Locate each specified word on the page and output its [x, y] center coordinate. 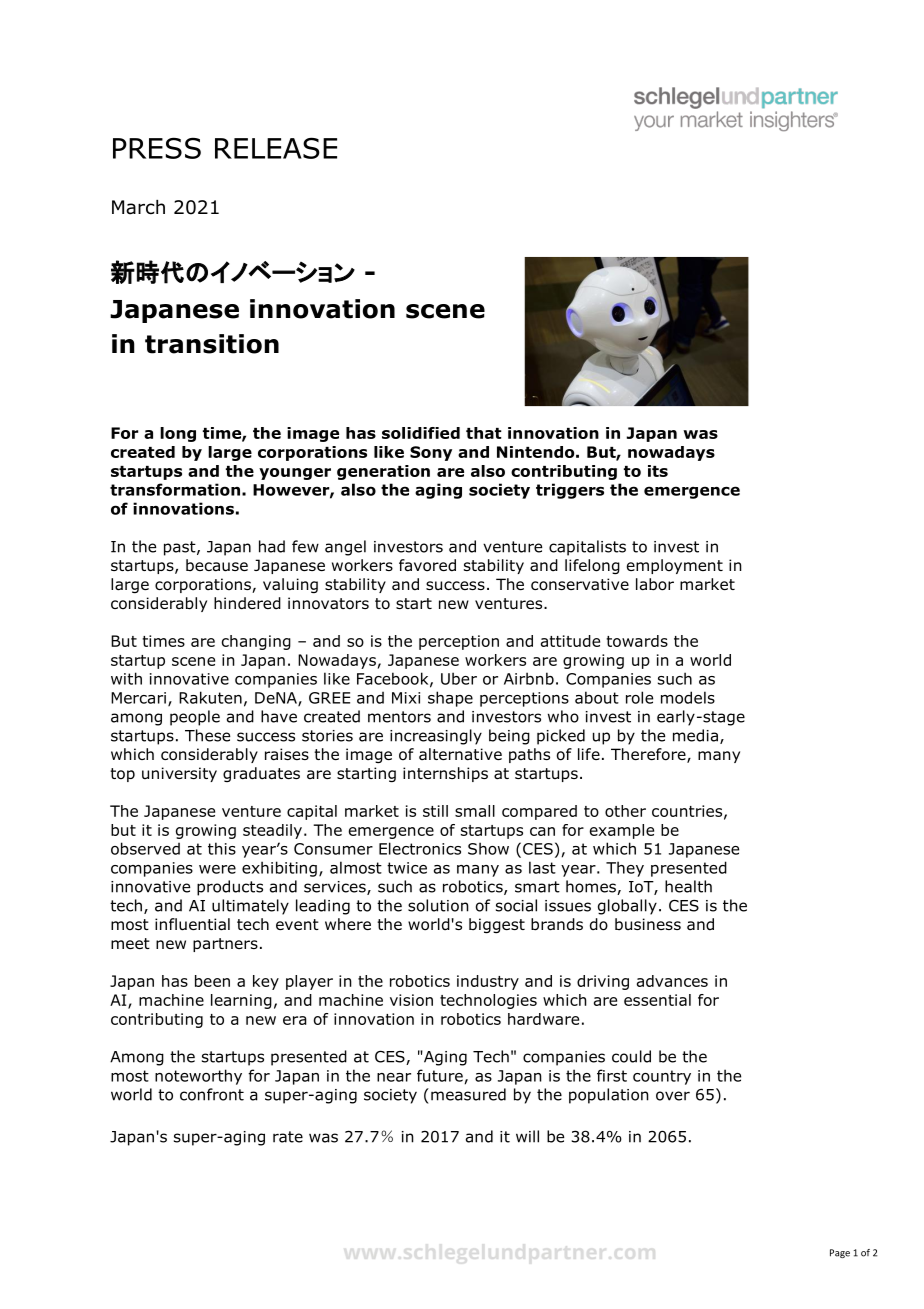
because [217, 565]
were [217, 869]
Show [488, 848]
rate [288, 1137]
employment [675, 566]
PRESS [157, 148]
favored [427, 565]
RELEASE [276, 148]
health [688, 886]
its [658, 471]
